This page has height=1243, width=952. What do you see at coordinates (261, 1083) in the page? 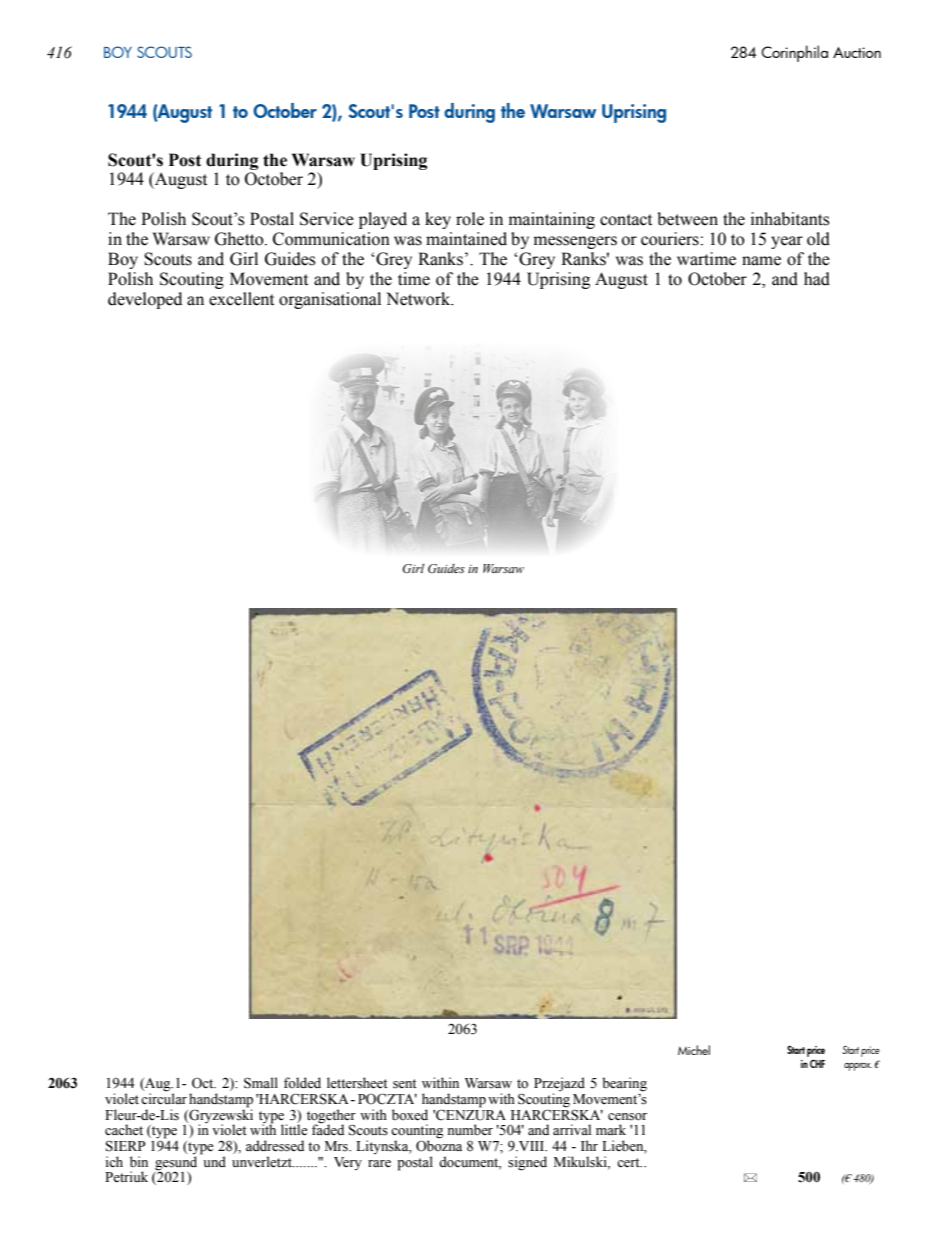
I see `Small` at bounding box center [261, 1083].
